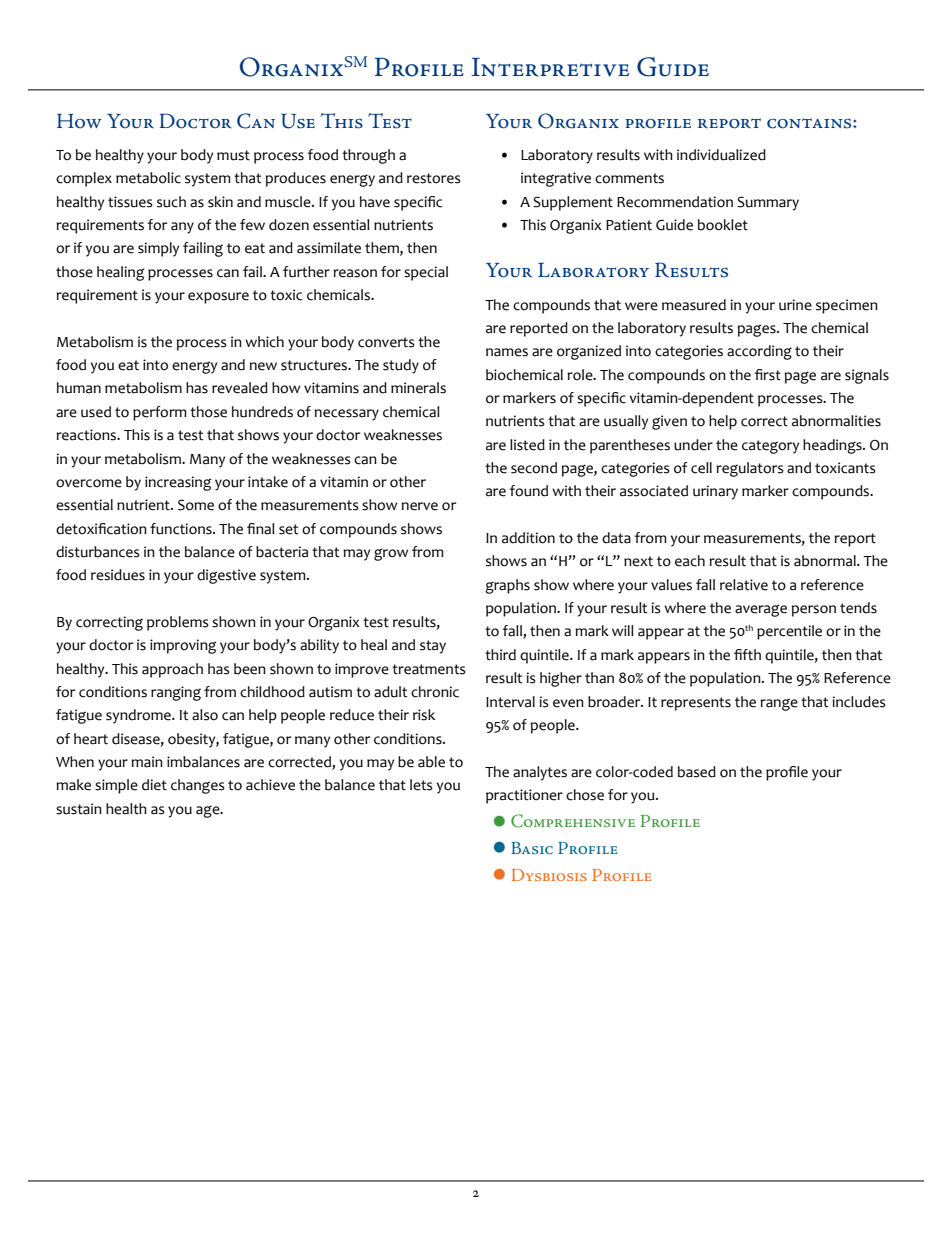 This image has height=1233, width=952. I want to click on chronic, so click(435, 692).
